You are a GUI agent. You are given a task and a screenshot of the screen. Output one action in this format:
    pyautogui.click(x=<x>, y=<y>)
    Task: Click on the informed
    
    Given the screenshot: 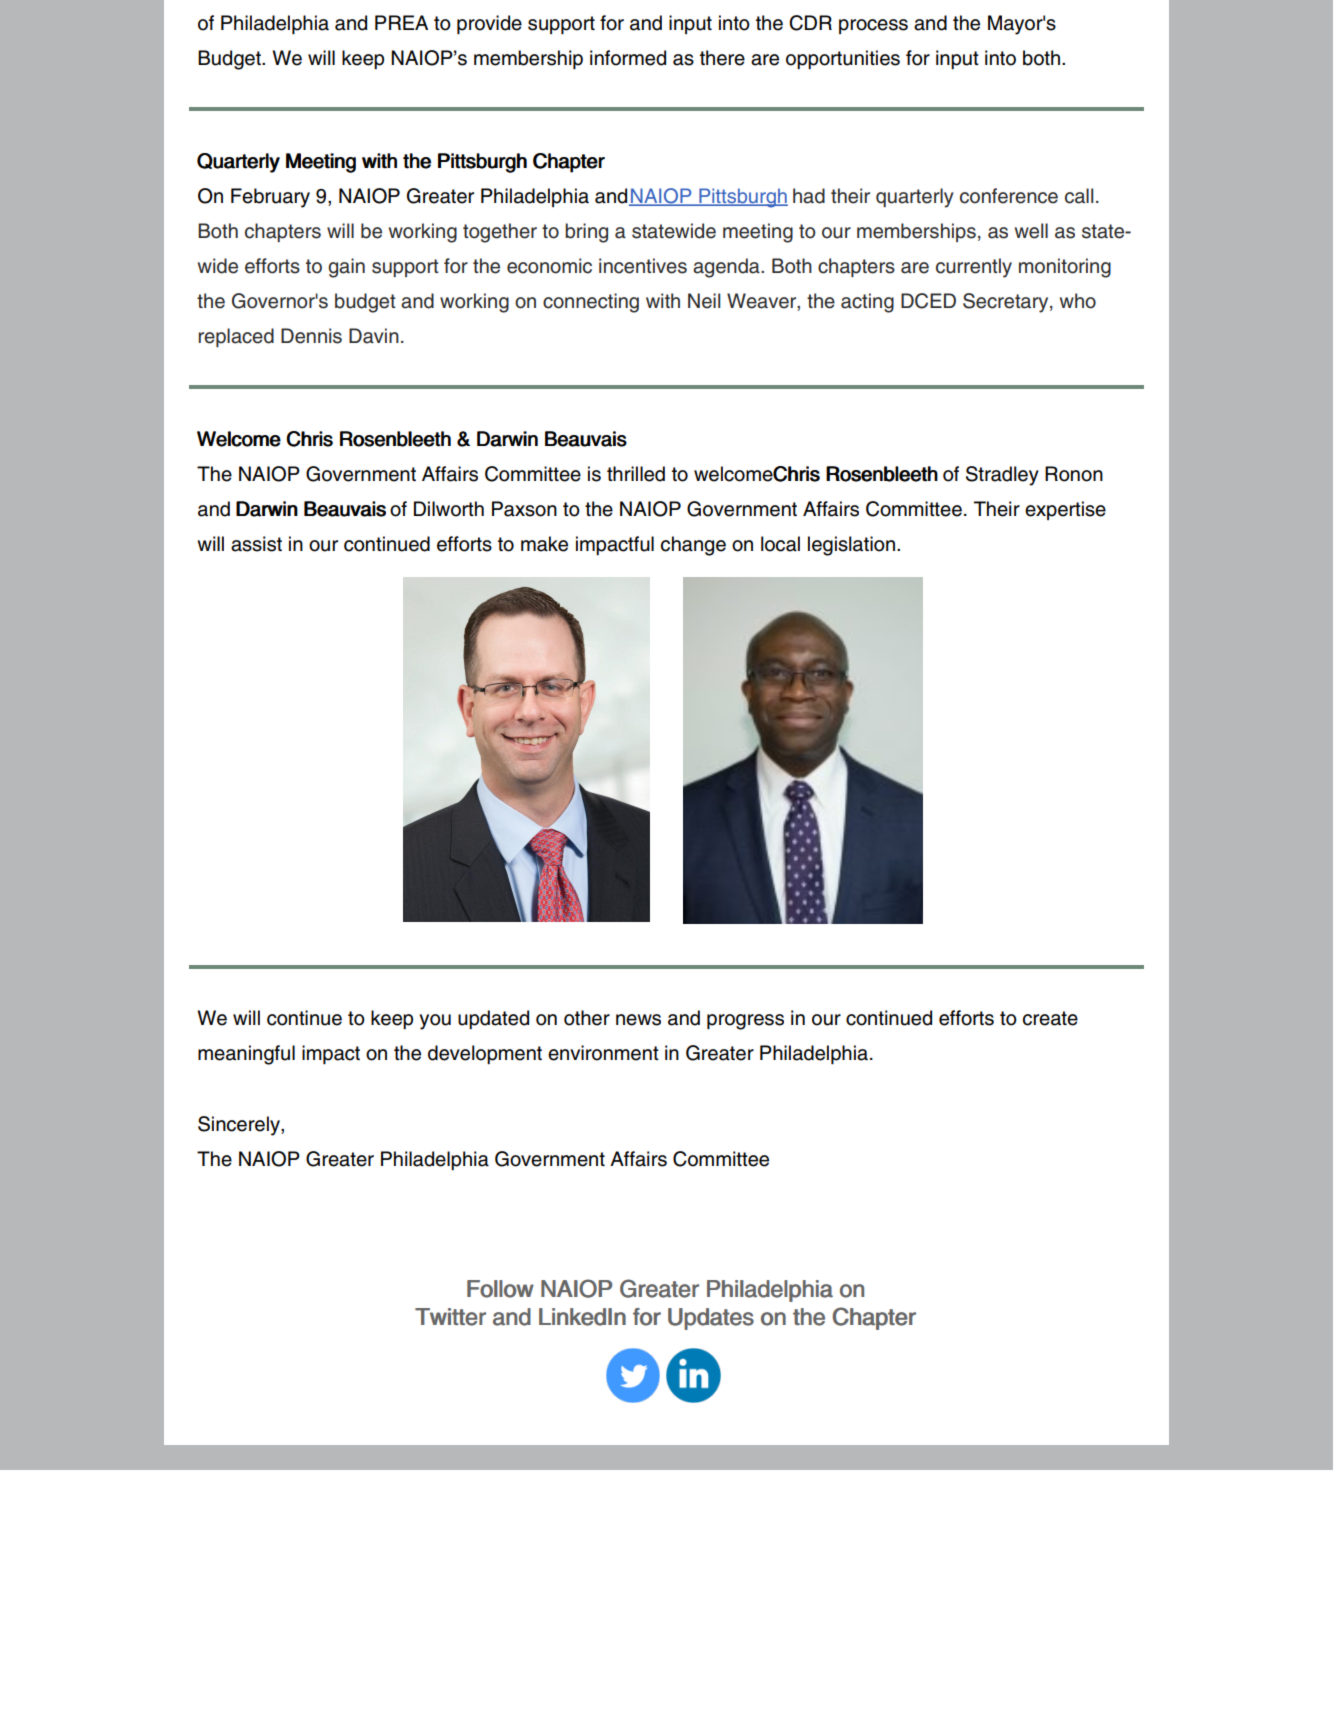 What is the action you would take?
    pyautogui.click(x=628, y=58)
